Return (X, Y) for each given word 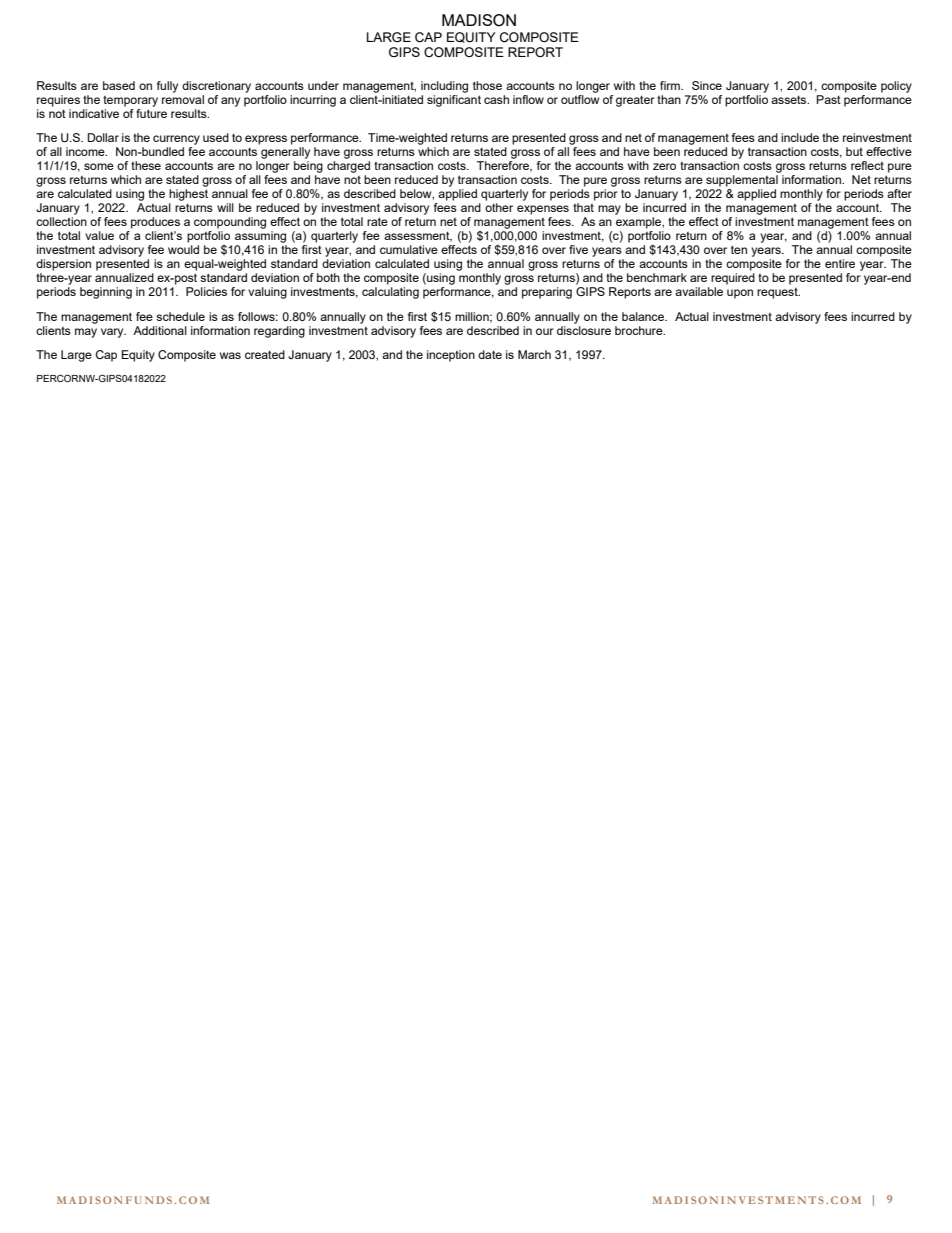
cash (496, 99)
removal (183, 99)
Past (829, 99)
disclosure (584, 330)
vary (113, 333)
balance (644, 316)
